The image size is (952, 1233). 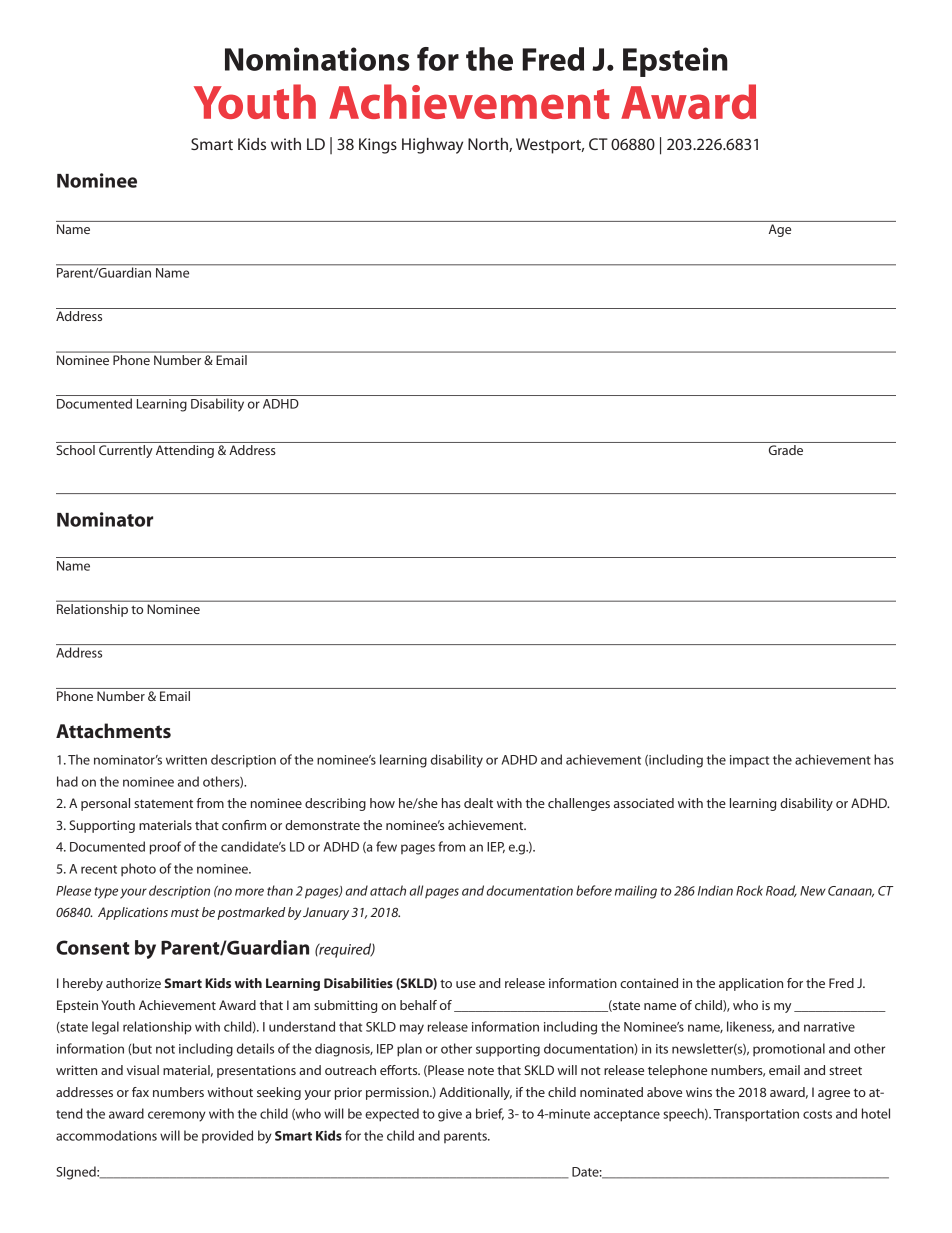 What do you see at coordinates (105, 804) in the image?
I see `personal` at bounding box center [105, 804].
